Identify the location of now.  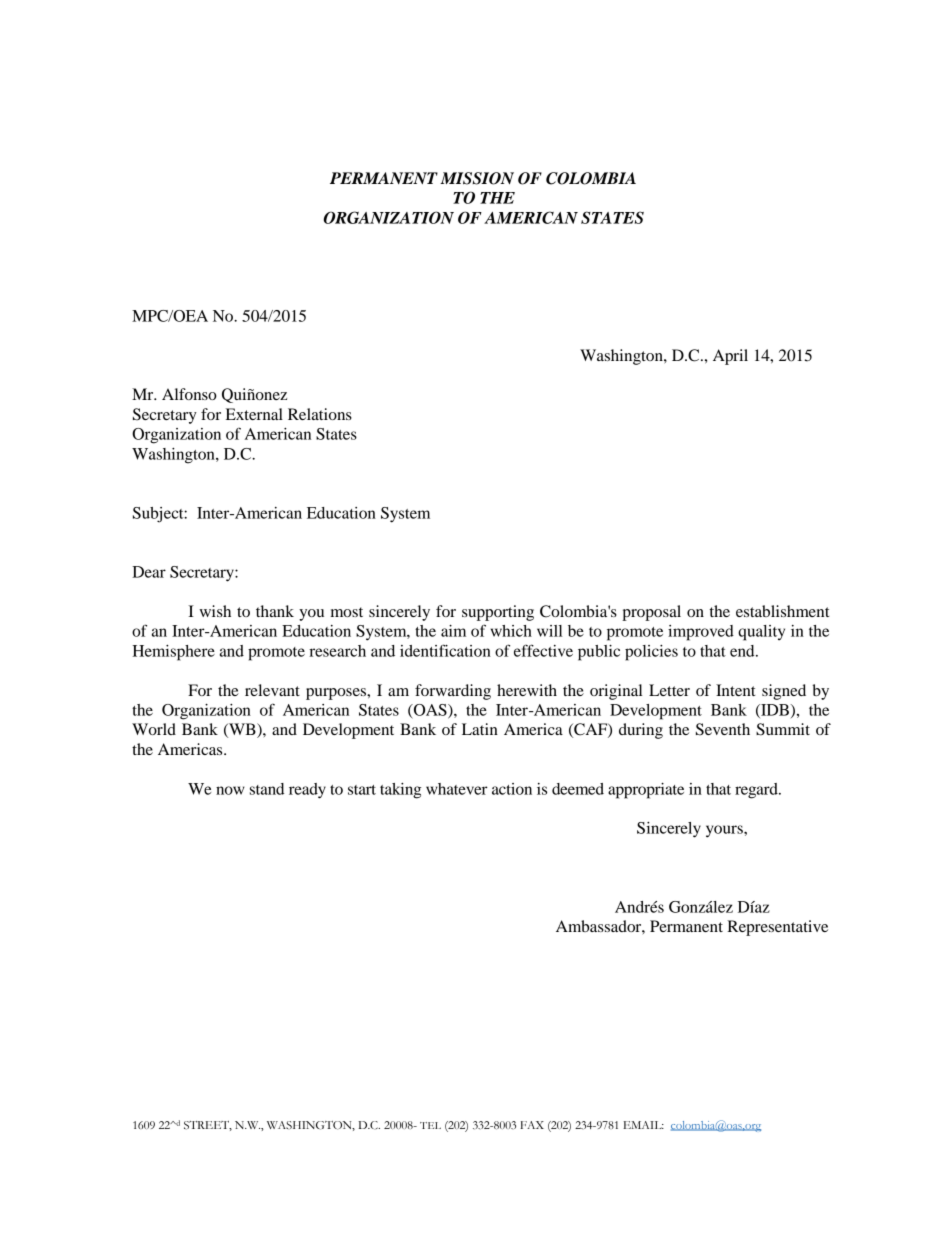
(230, 790).
